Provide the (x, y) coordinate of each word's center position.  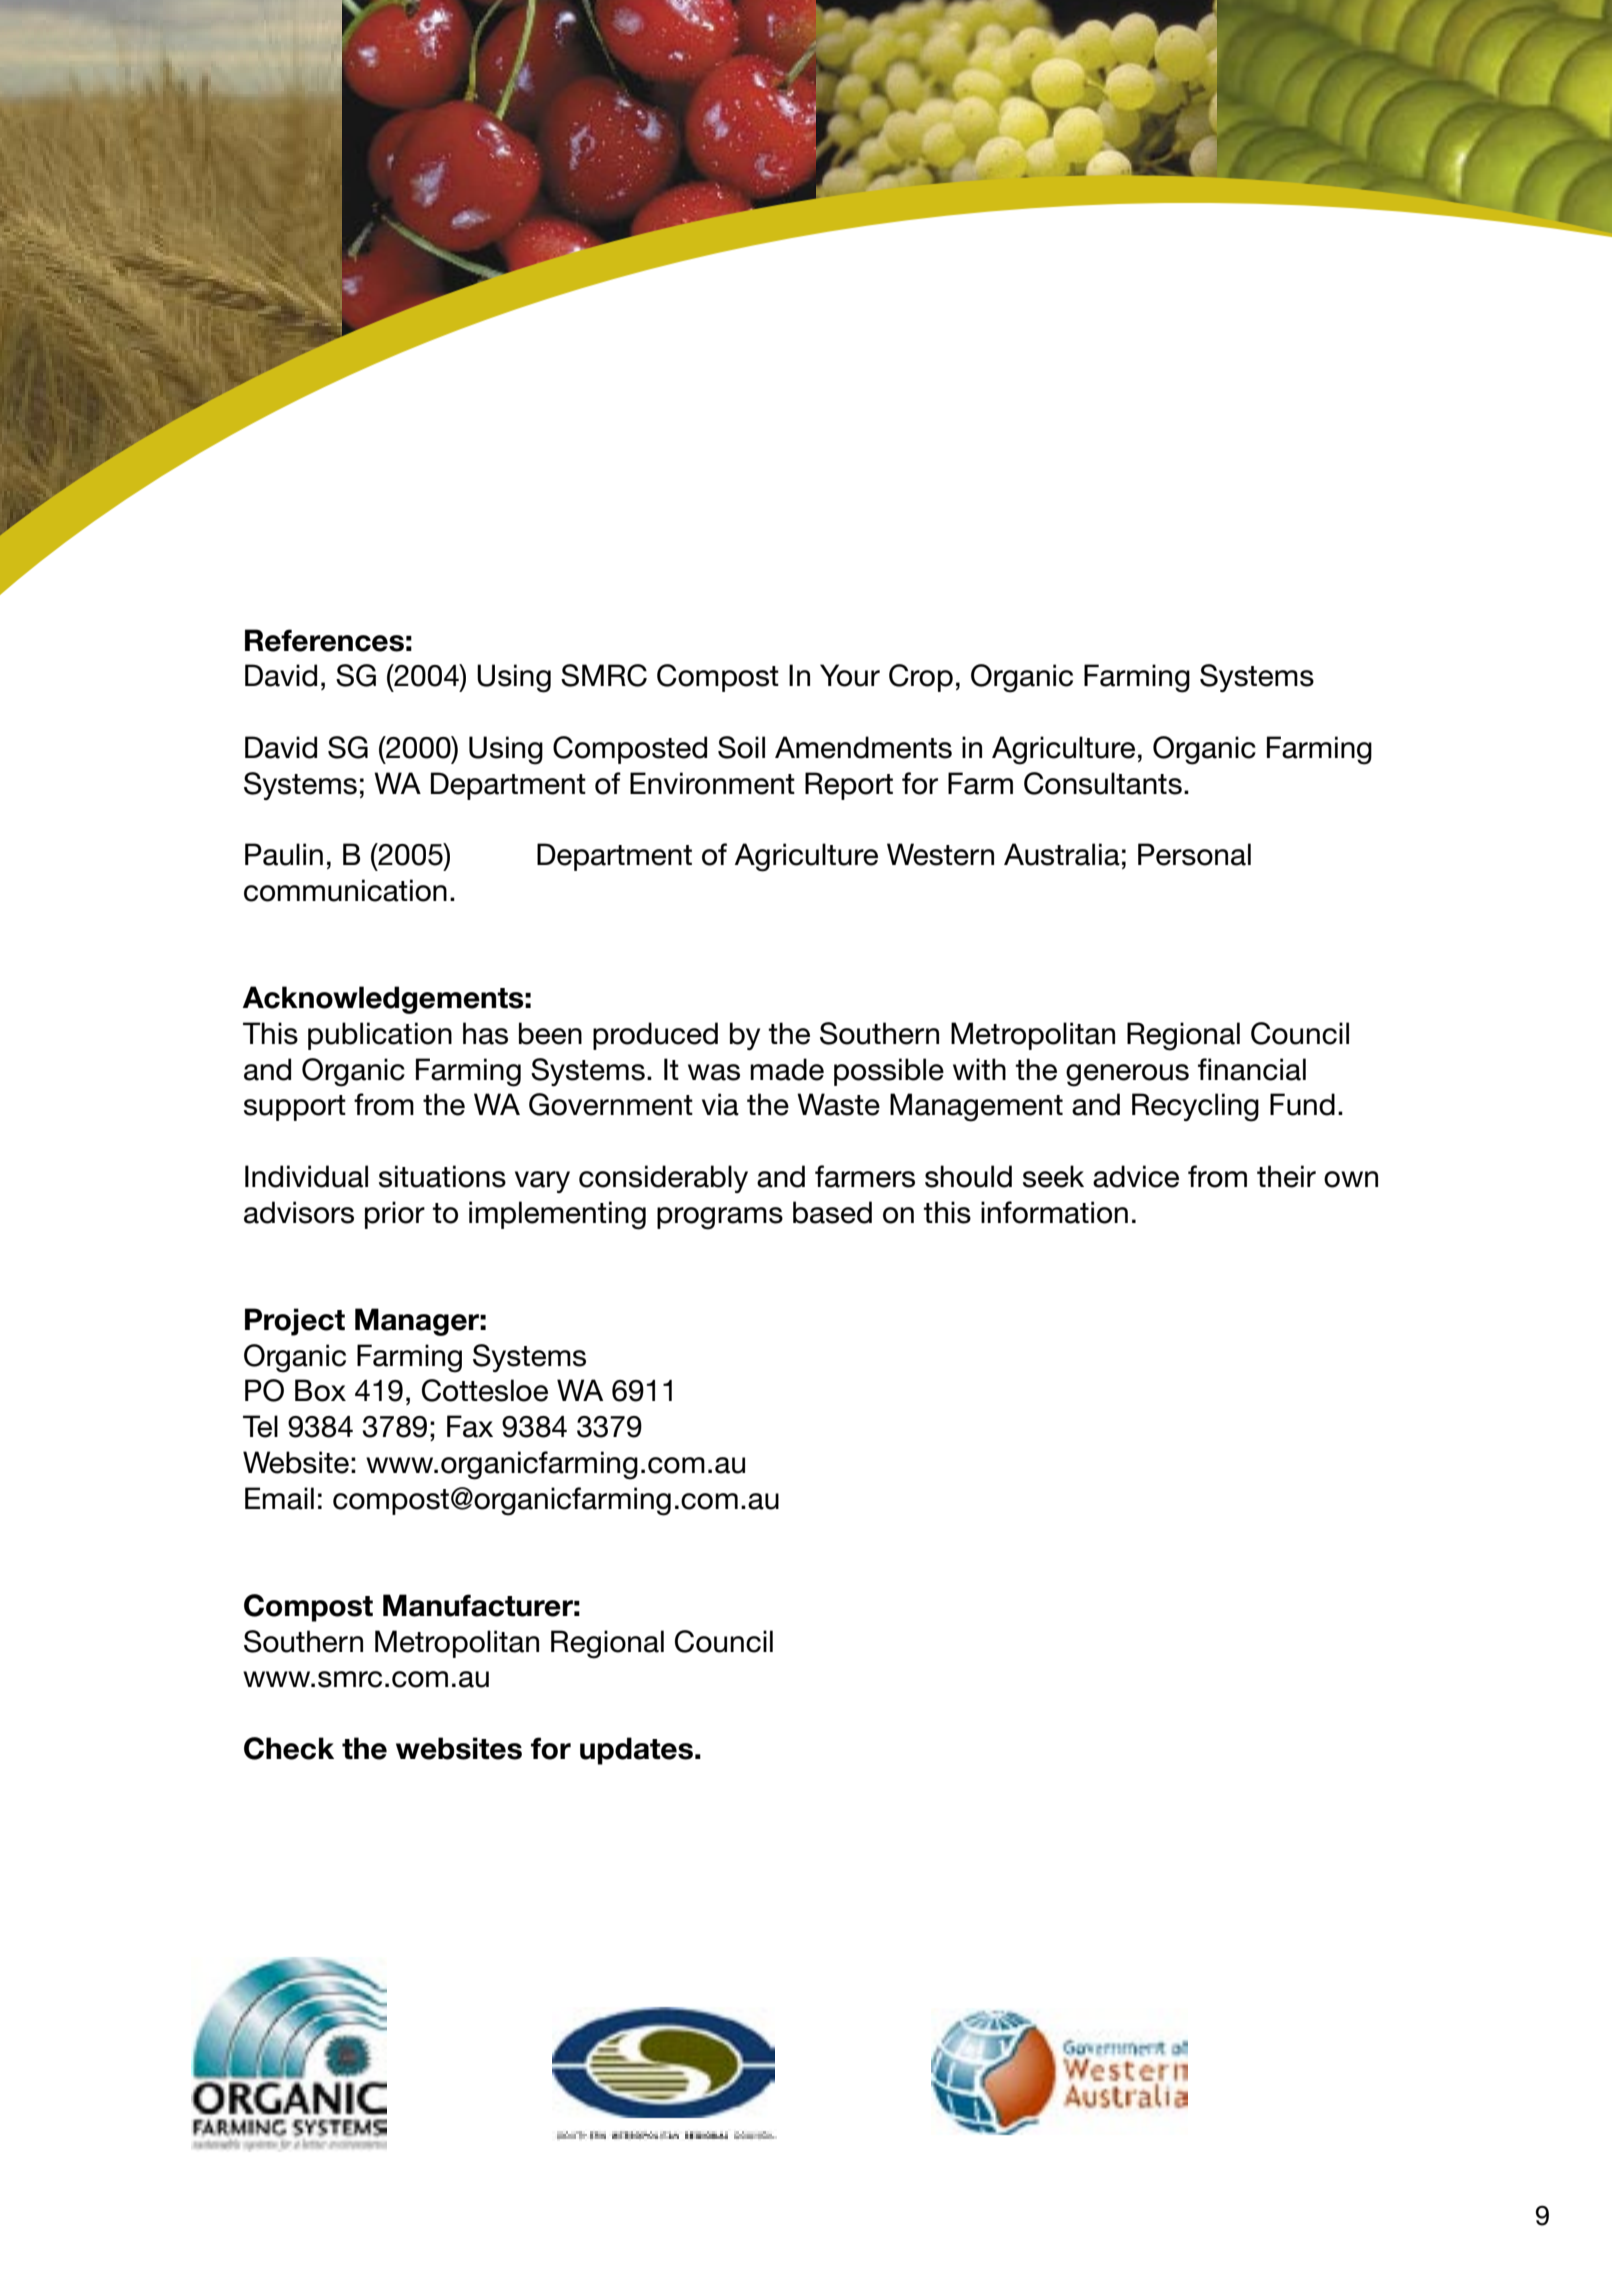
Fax (470, 1426)
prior (395, 1215)
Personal (1194, 854)
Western (940, 854)
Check (289, 1748)
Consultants (1103, 783)
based (832, 1212)
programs (720, 1218)
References (324, 640)
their (1286, 1176)
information (1054, 1212)
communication (345, 890)
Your (850, 675)
